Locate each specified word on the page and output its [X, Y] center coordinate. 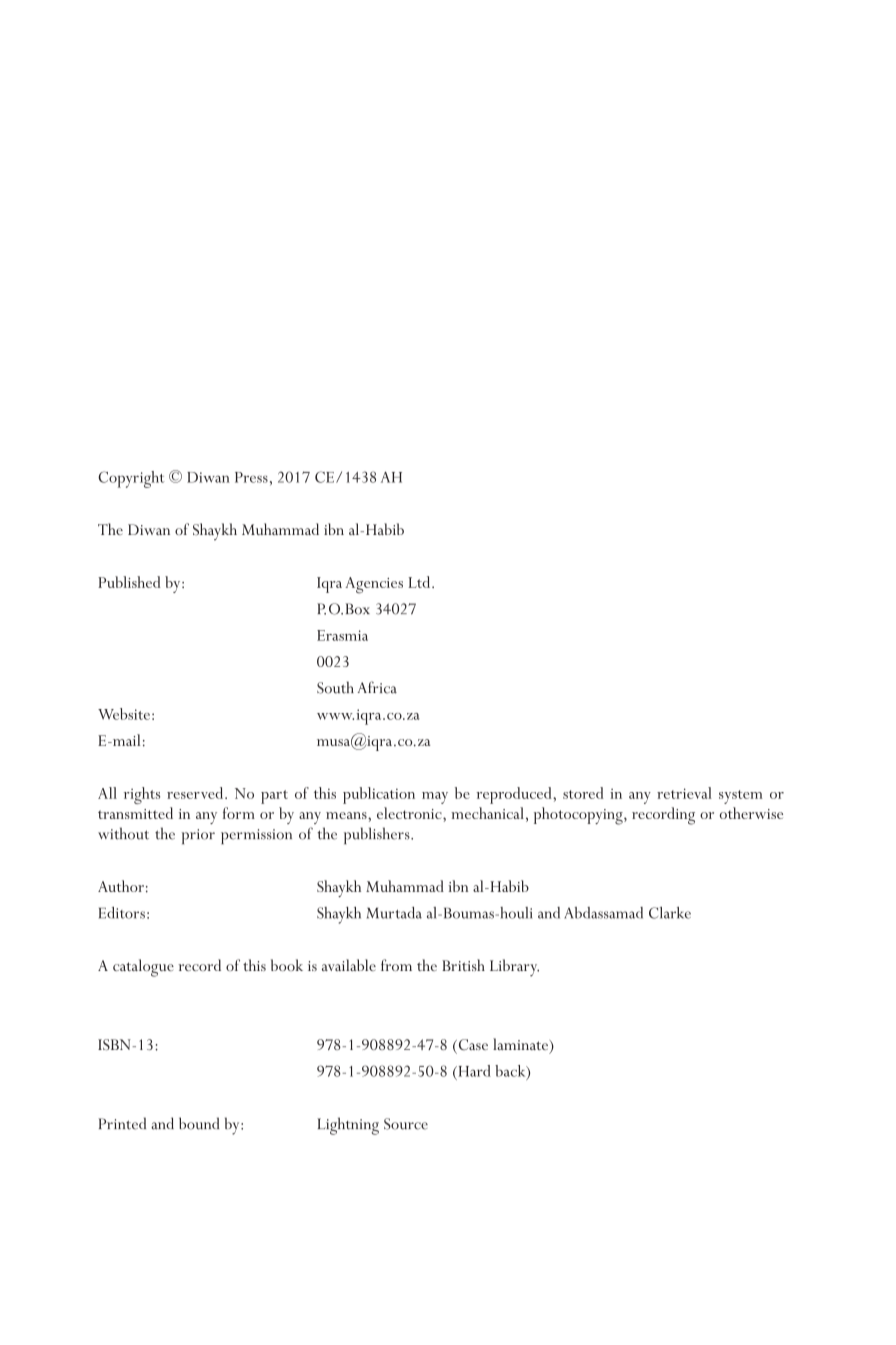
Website [124, 714]
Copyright [131, 479]
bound [199, 1123]
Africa [377, 687]
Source [406, 1124]
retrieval [684, 793]
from [396, 965]
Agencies [374, 585]
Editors [122, 913]
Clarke [670, 913]
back [511, 1072]
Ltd [421, 582]
